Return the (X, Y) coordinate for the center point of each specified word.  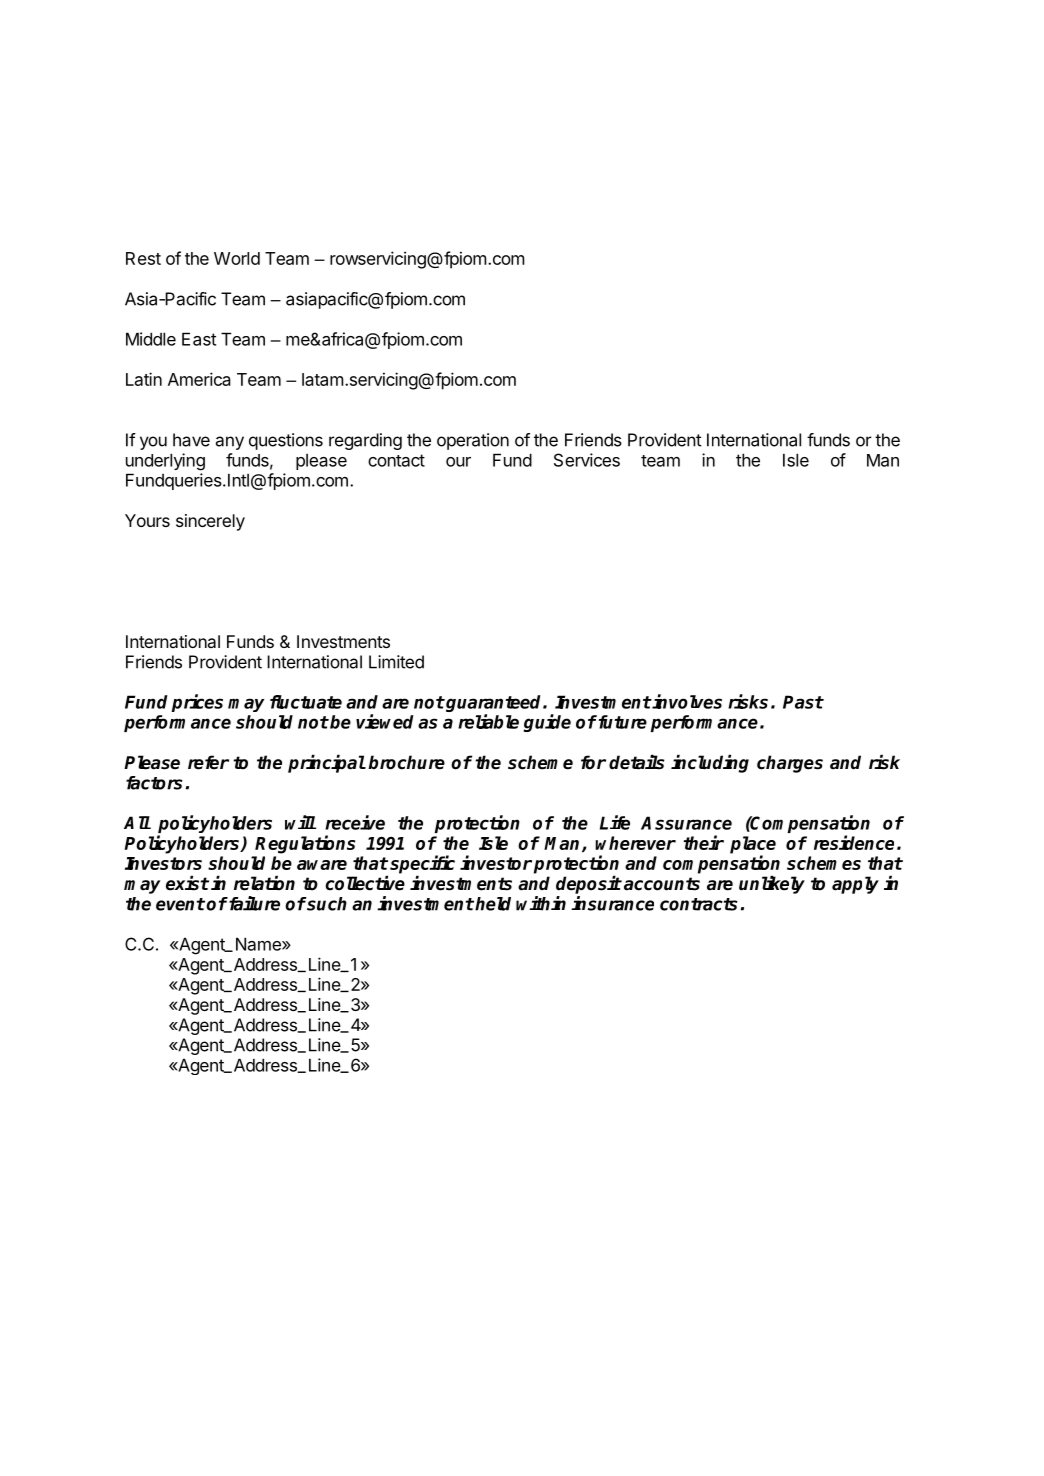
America (199, 379)
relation (264, 883)
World (237, 258)
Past (803, 702)
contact (396, 460)
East (199, 339)
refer (208, 762)
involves (686, 701)
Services (587, 460)
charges (790, 764)
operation (473, 441)
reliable (488, 721)
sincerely (210, 522)
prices (197, 703)
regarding (365, 441)
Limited (396, 662)
